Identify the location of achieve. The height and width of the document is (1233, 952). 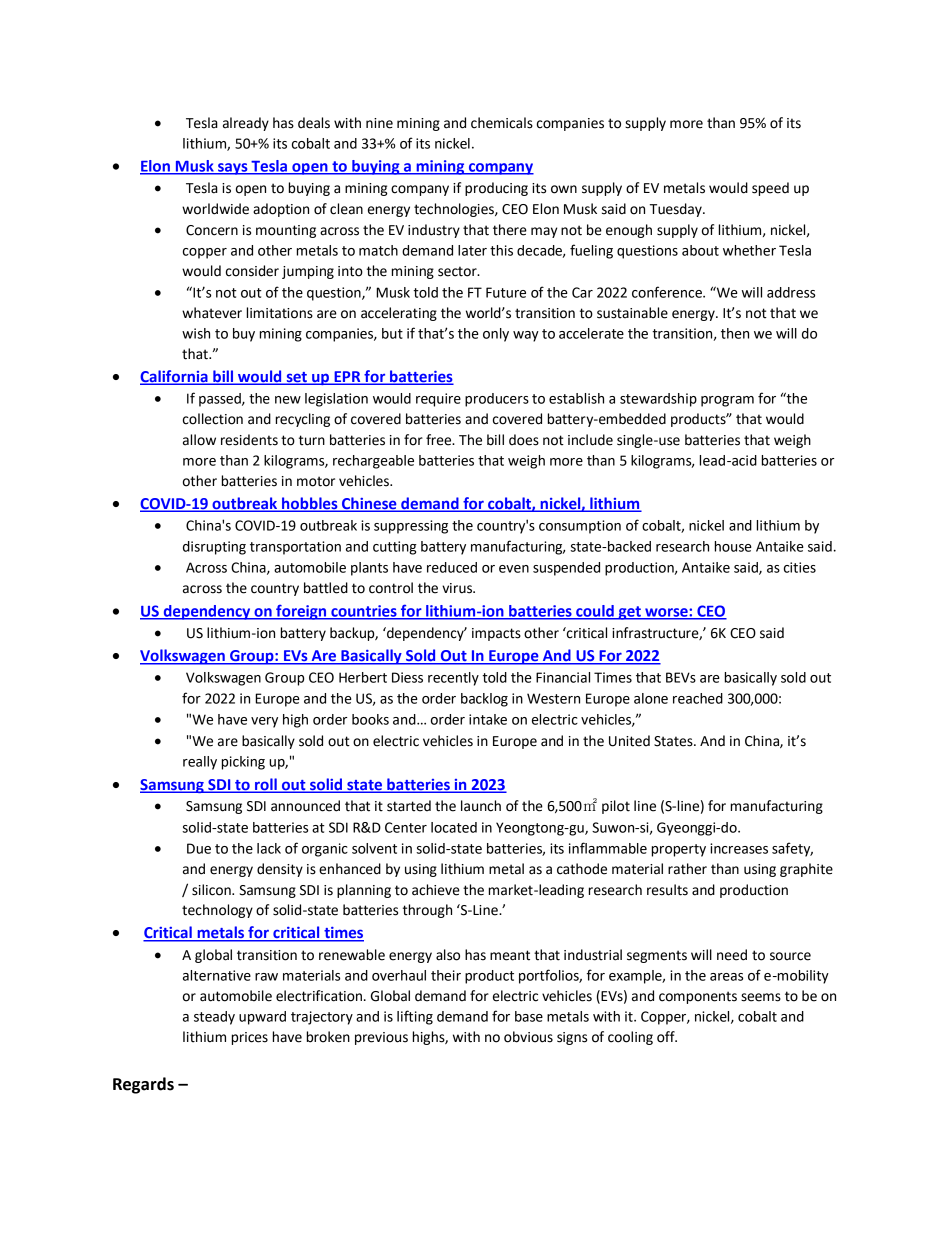
(436, 890).
